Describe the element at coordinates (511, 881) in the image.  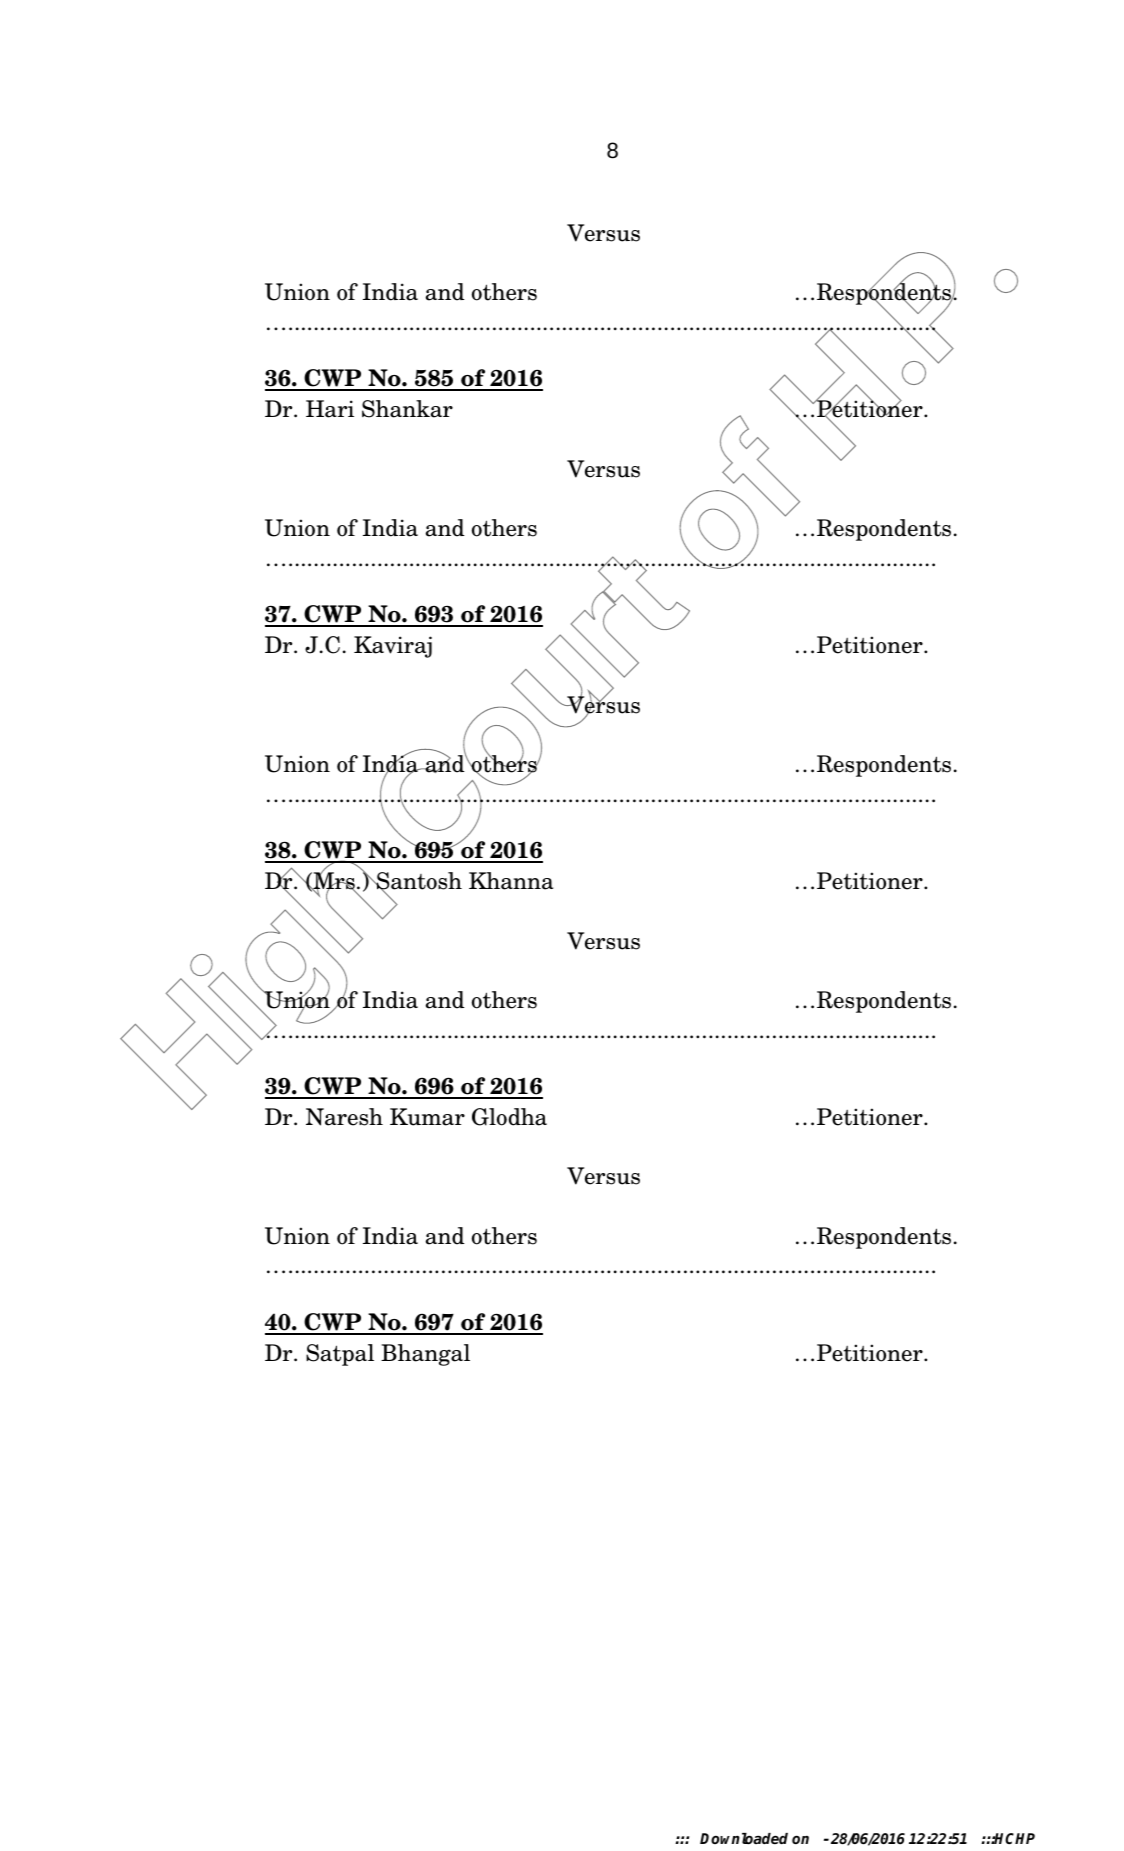
I see `Khanna` at that location.
